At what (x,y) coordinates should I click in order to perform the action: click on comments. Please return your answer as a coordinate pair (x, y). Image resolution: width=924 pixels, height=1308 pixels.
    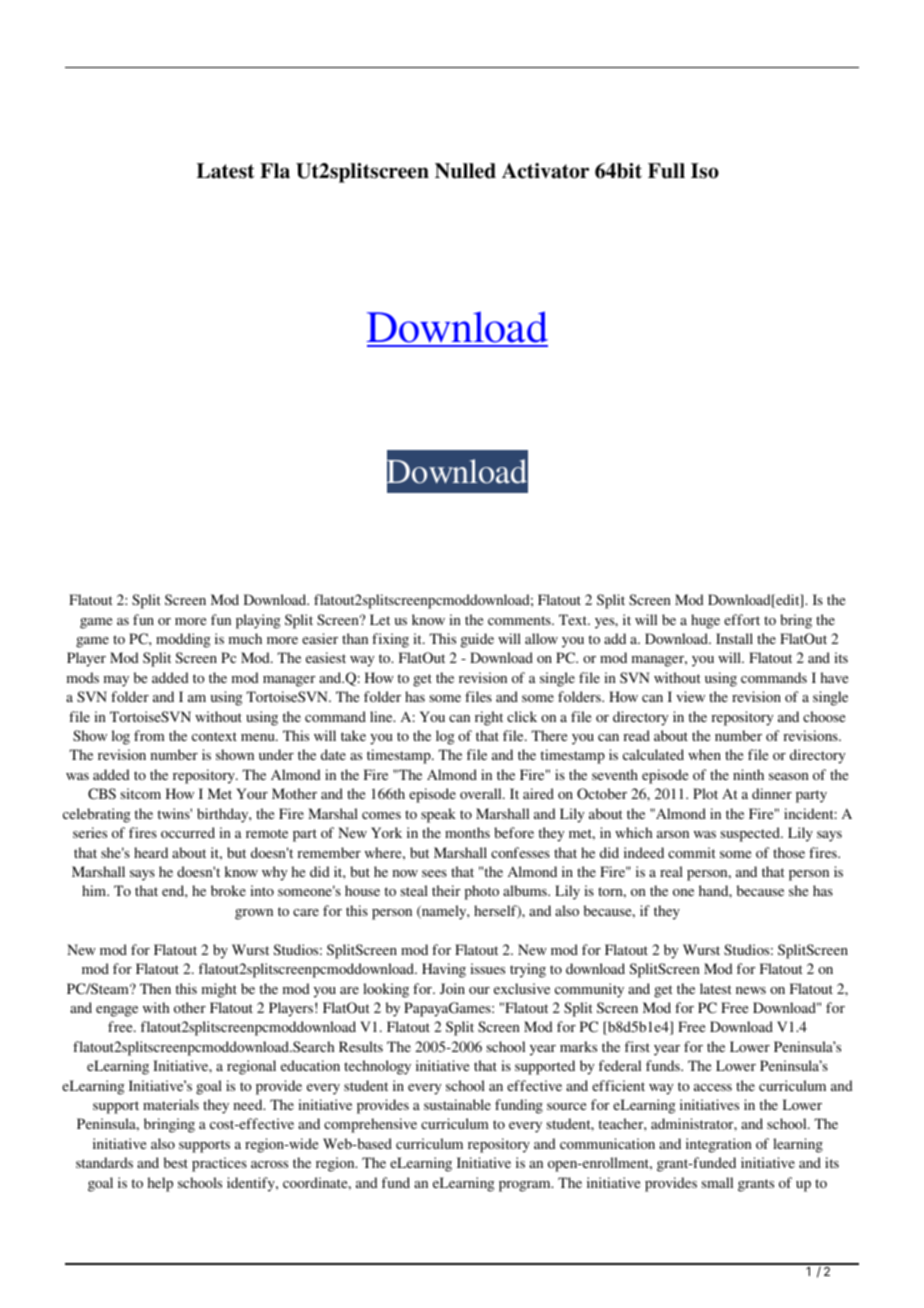
    Looking at the image, I should click on (520, 620).
